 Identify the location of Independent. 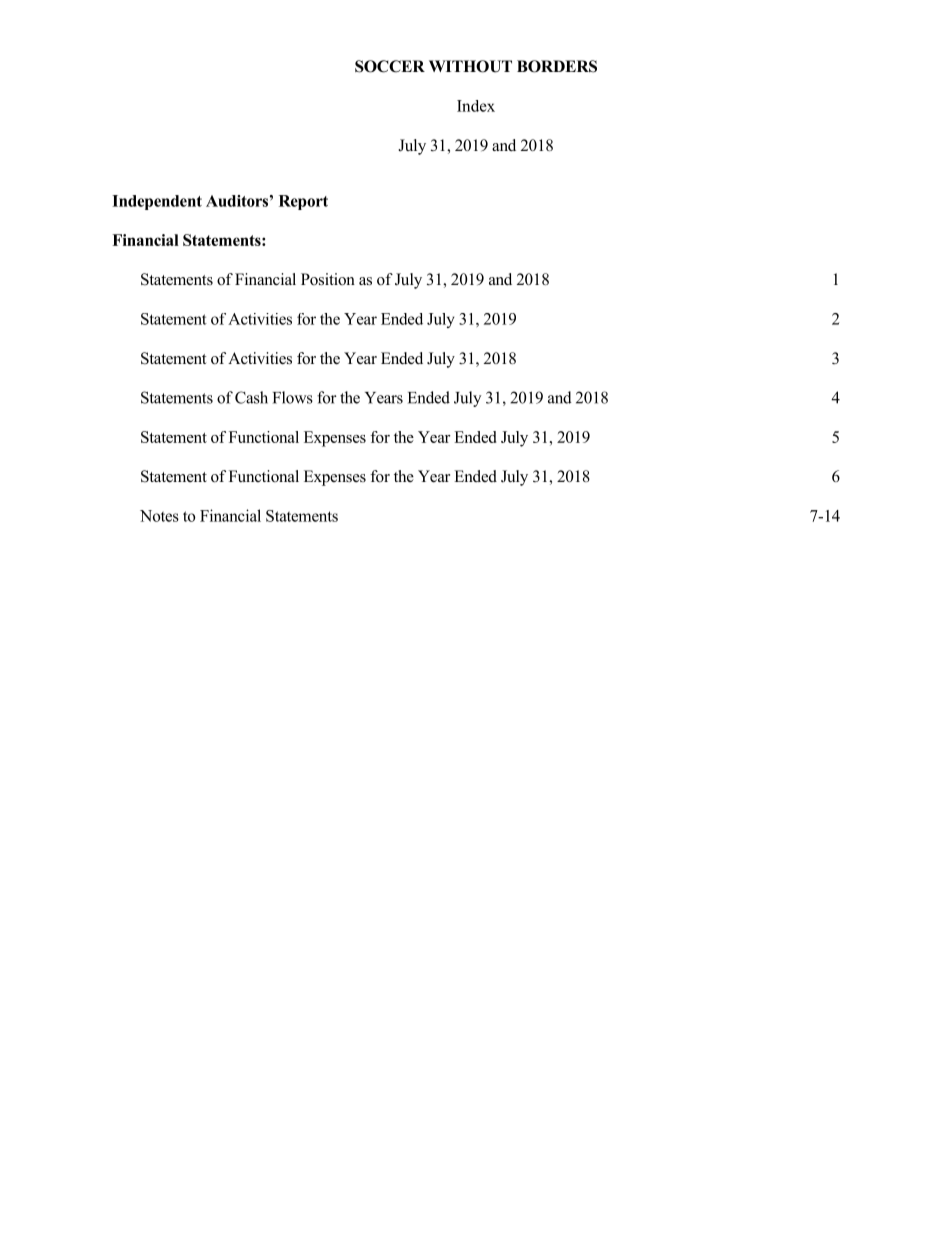
(157, 202).
